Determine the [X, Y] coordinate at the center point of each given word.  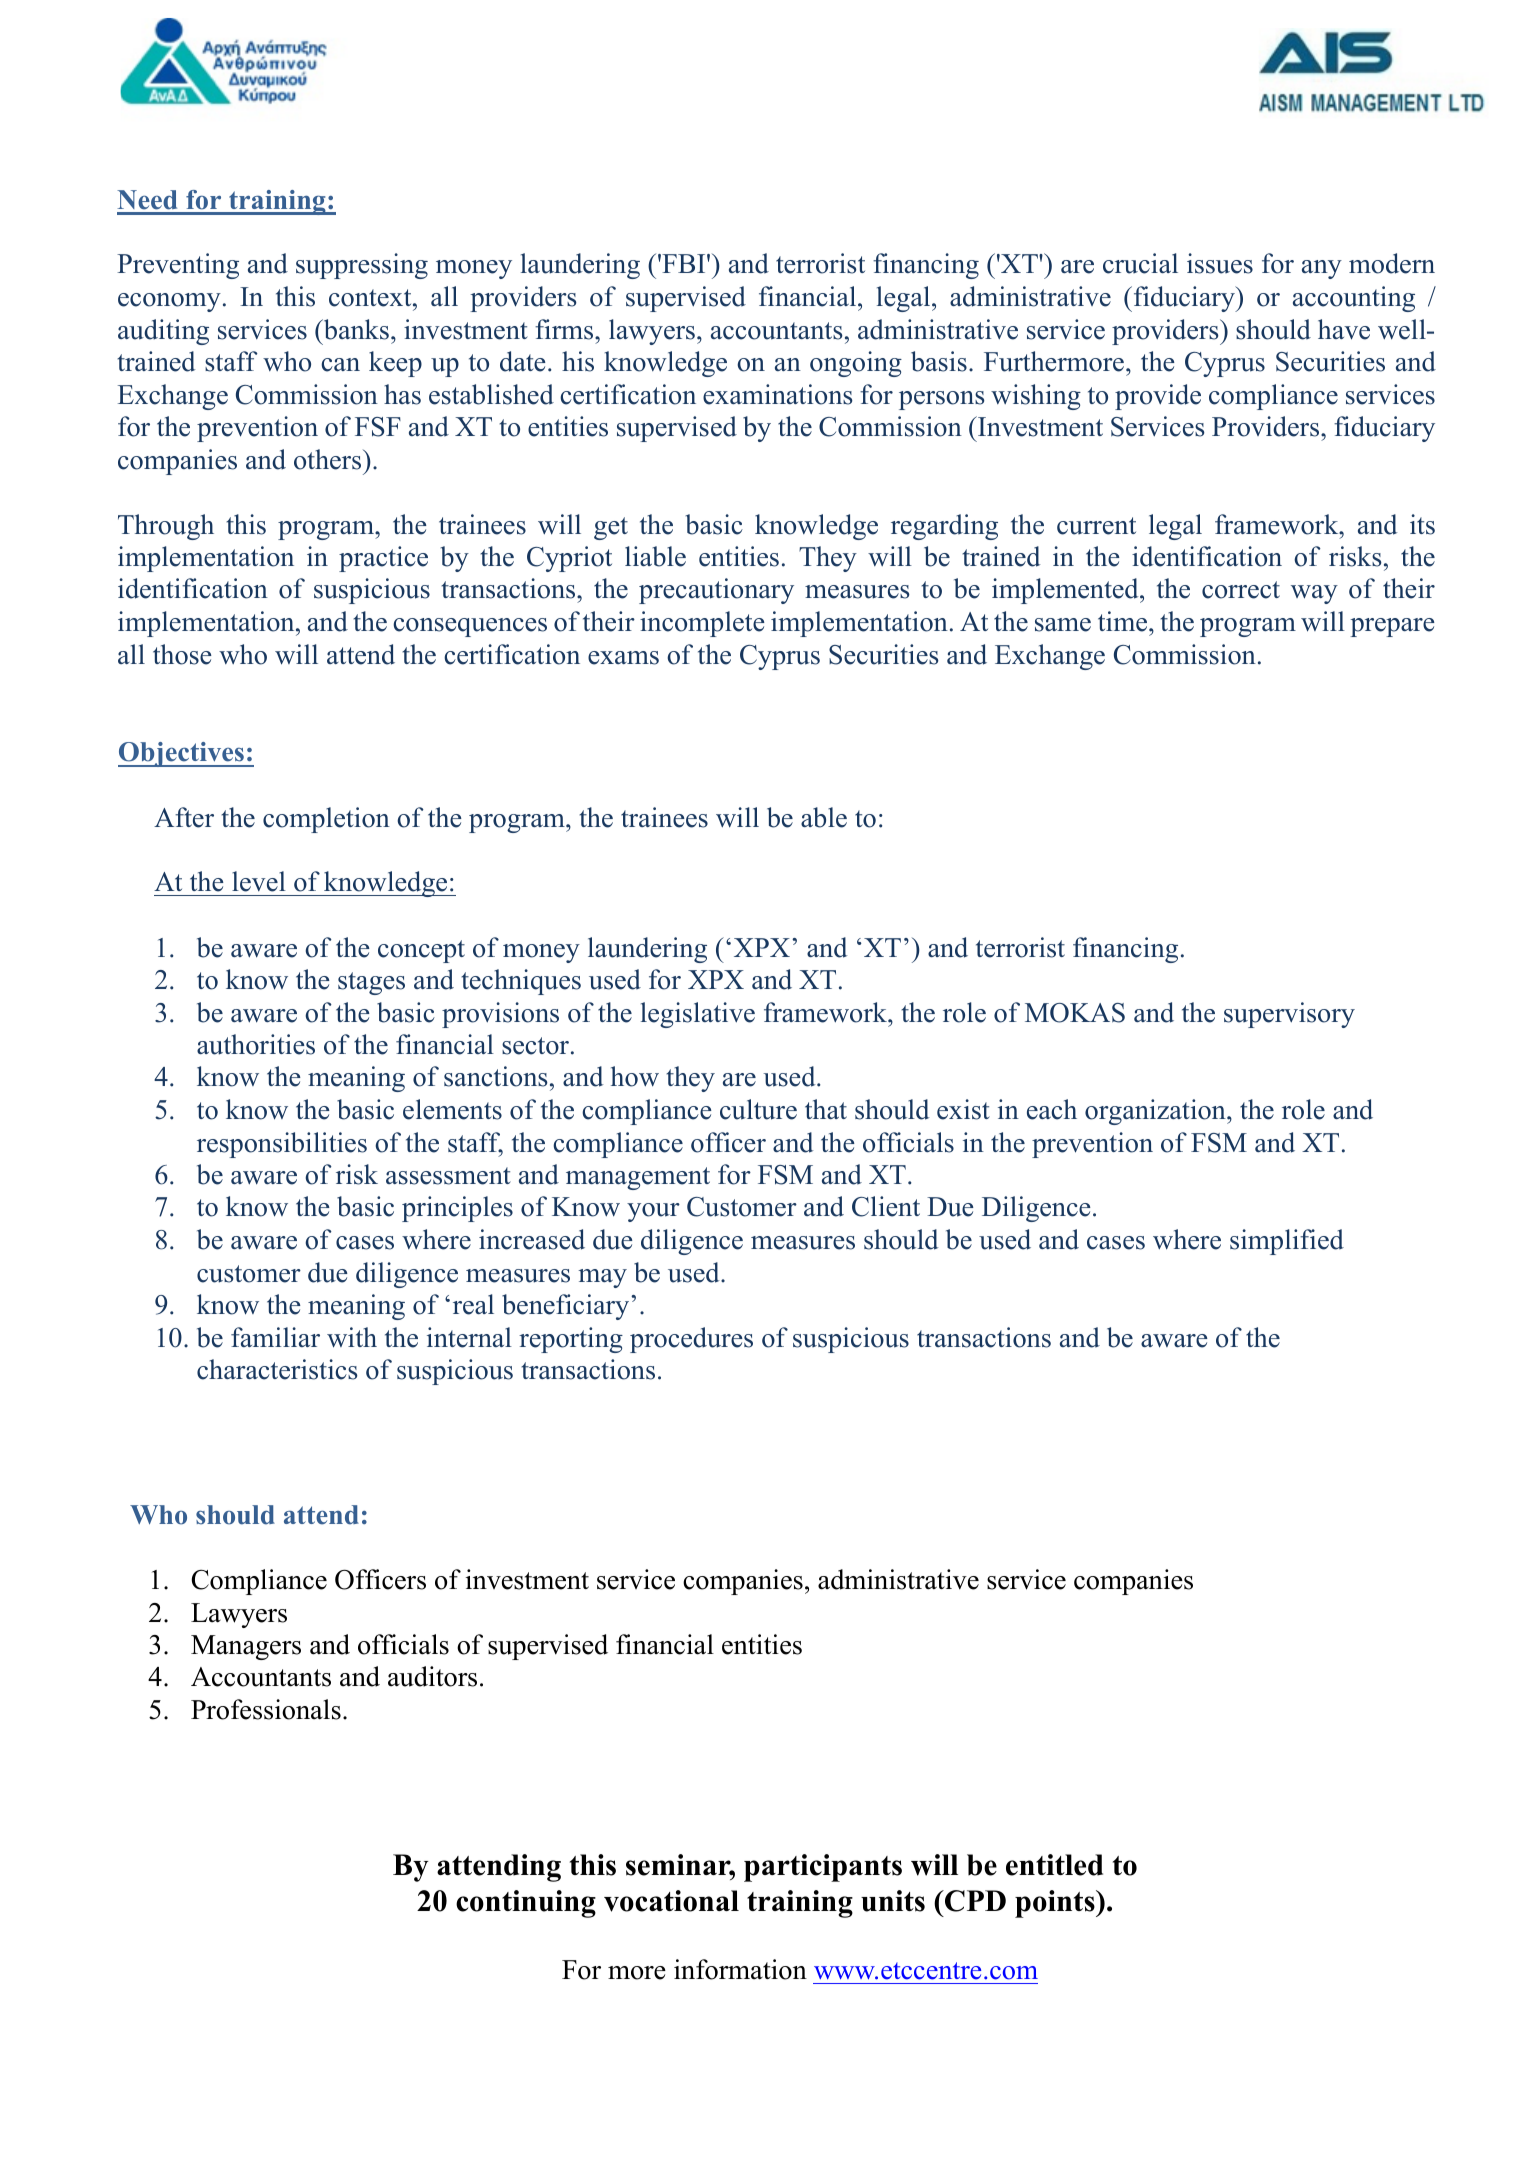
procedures [691, 1340]
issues [1220, 263]
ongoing [856, 364]
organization [1156, 1112]
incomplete [702, 624]
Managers [246, 1647]
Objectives [182, 754]
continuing [526, 1904]
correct [1241, 590]
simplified [1287, 1242]
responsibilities [282, 1145]
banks [355, 329]
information [740, 1969]
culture [758, 1109]
